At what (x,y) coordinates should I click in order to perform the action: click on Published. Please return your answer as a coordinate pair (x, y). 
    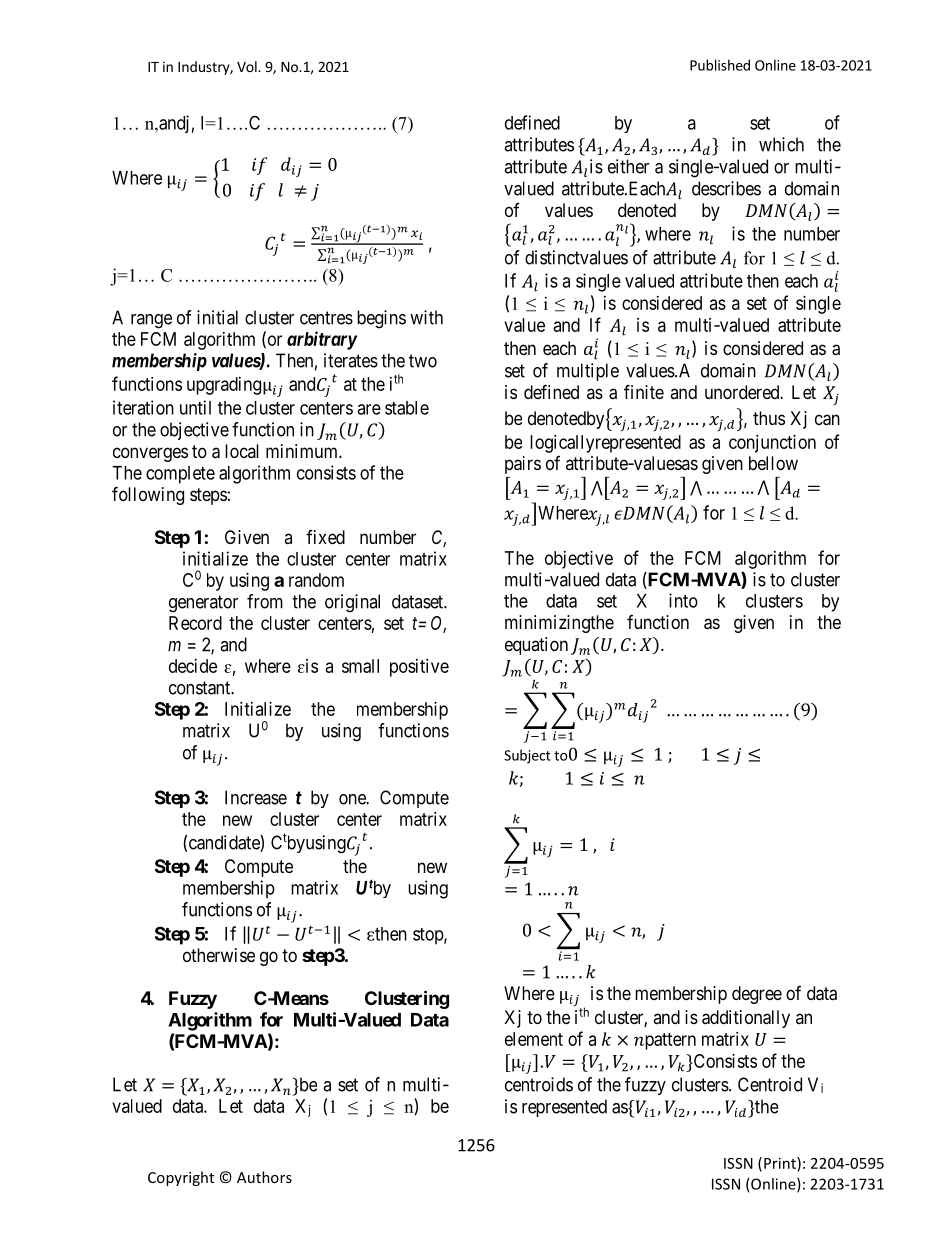
    Looking at the image, I should click on (720, 65).
